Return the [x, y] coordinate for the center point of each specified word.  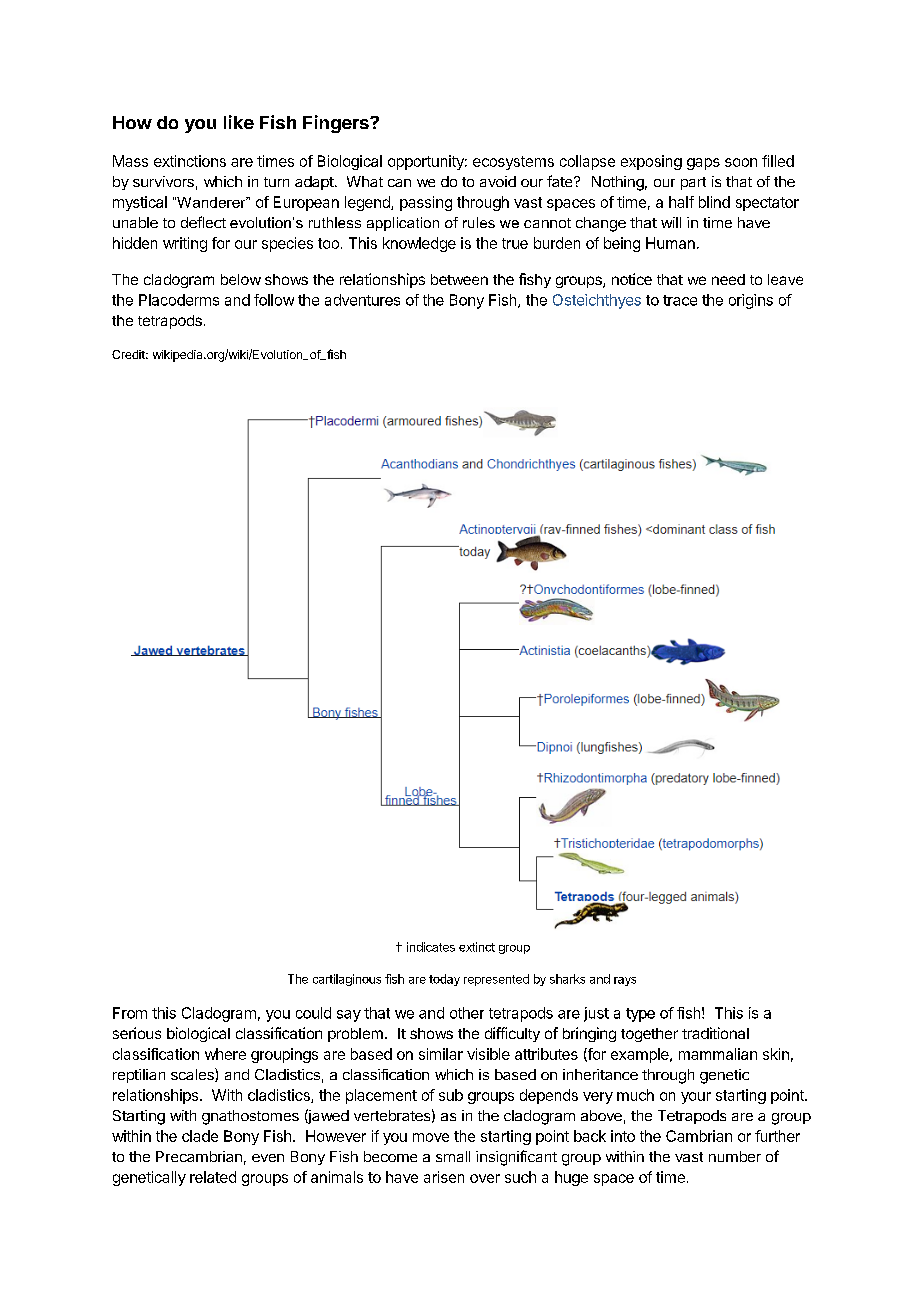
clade [200, 1136]
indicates [431, 947]
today [444, 980]
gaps [703, 164]
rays [625, 981]
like [239, 122]
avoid [498, 181]
